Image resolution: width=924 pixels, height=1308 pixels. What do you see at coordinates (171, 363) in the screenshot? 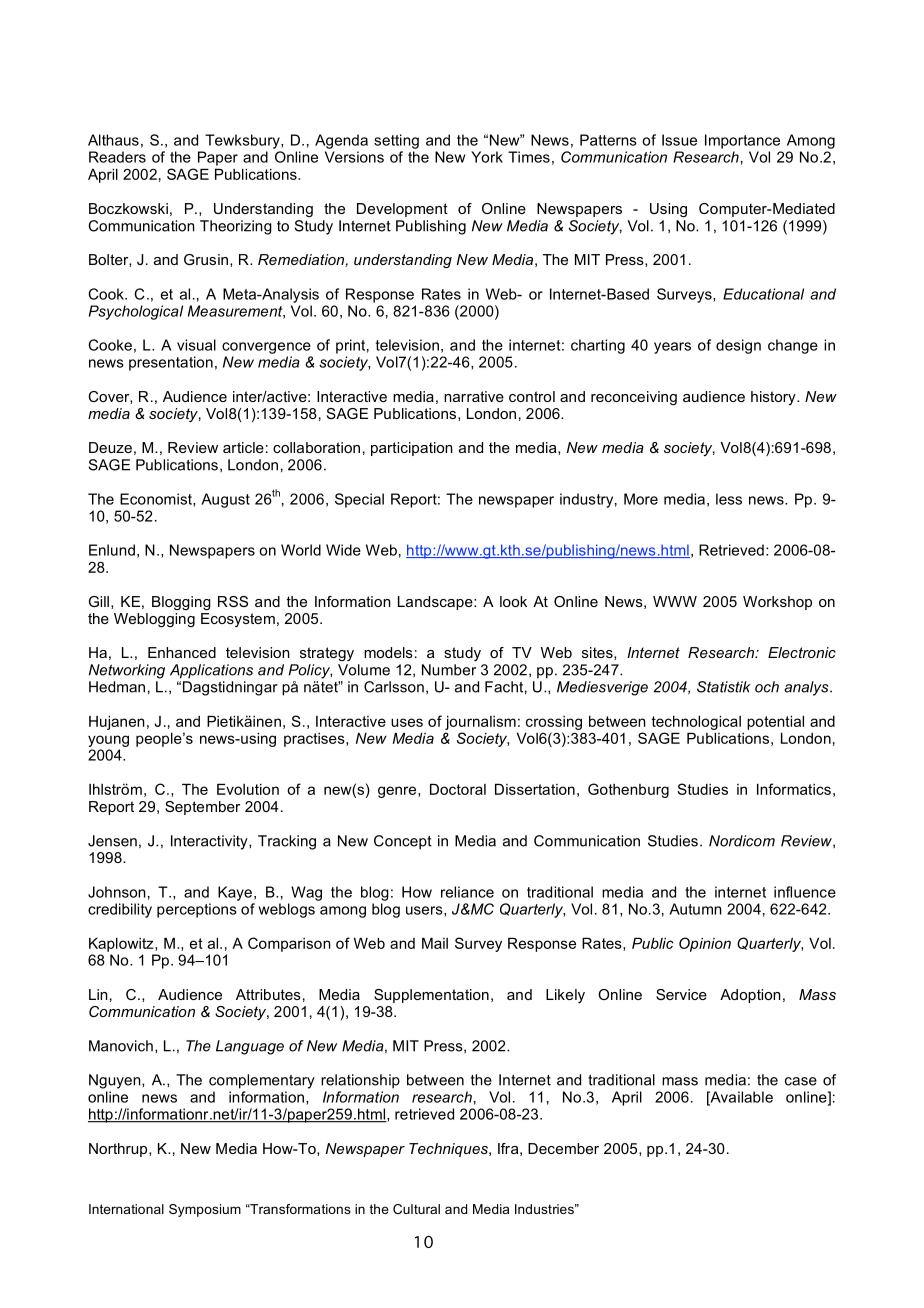
I see `presentation` at bounding box center [171, 363].
